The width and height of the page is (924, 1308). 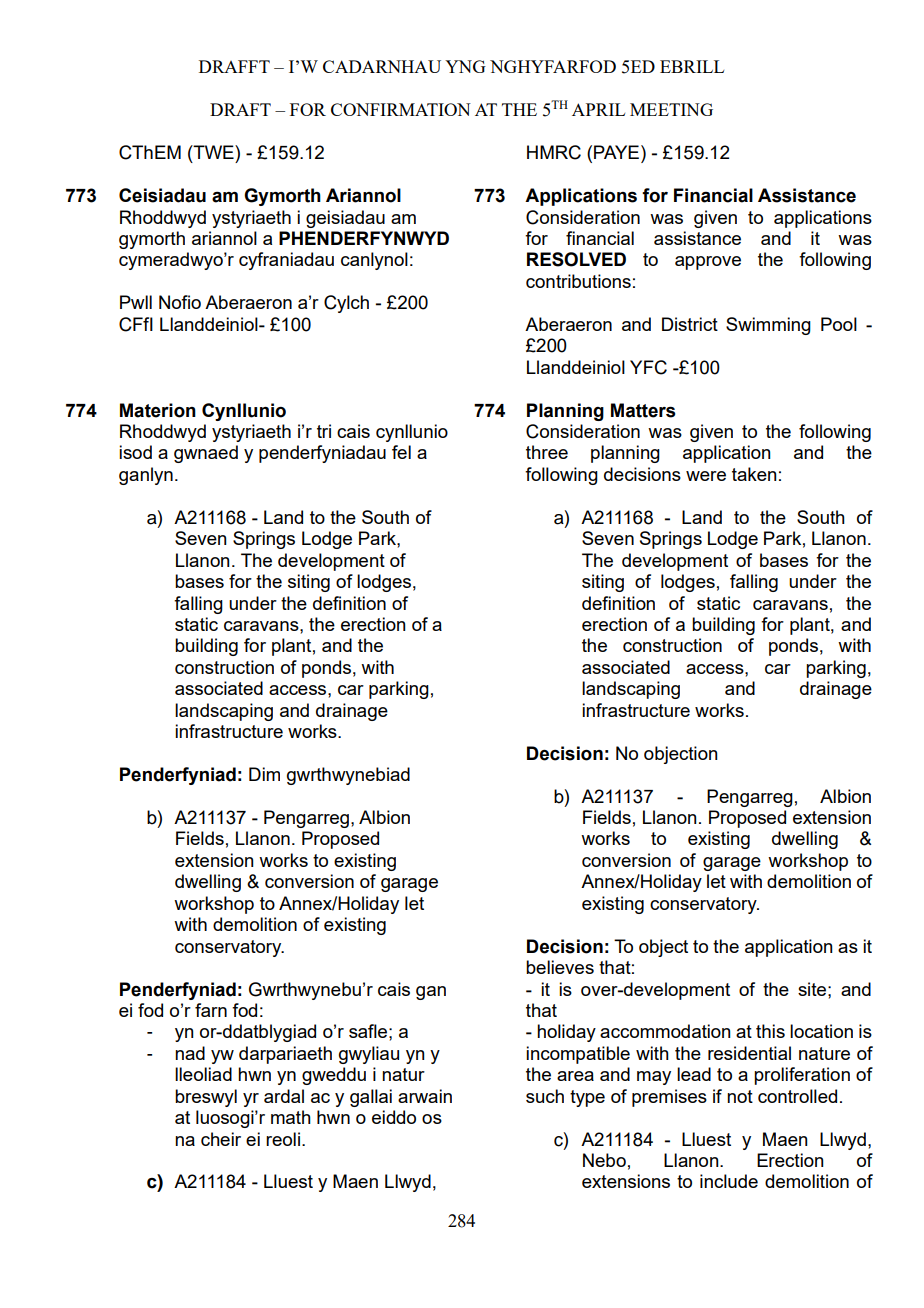 What do you see at coordinates (545, 1096) in the page?
I see `such` at bounding box center [545, 1096].
